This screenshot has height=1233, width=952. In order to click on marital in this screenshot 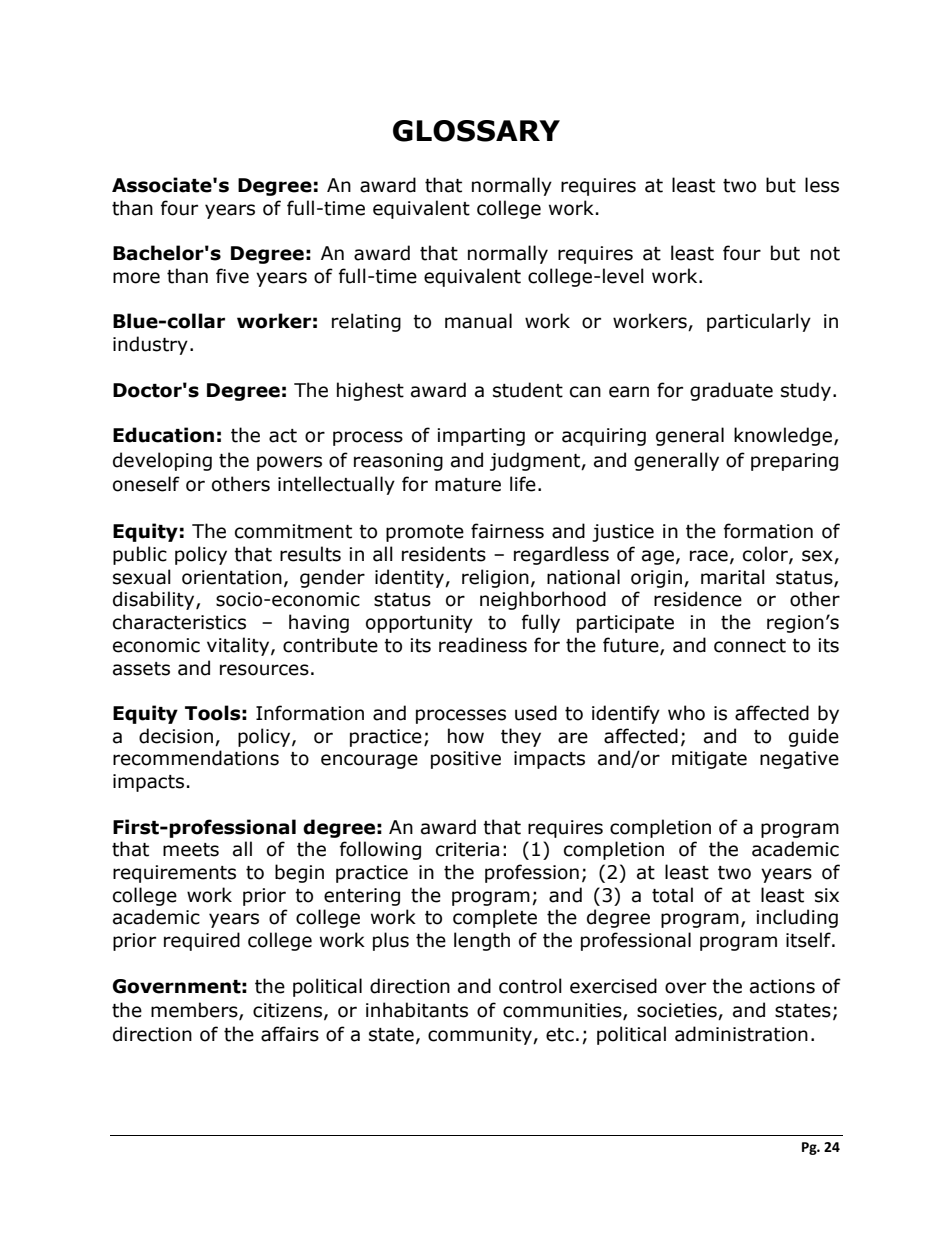, I will do `click(733, 577)`.
